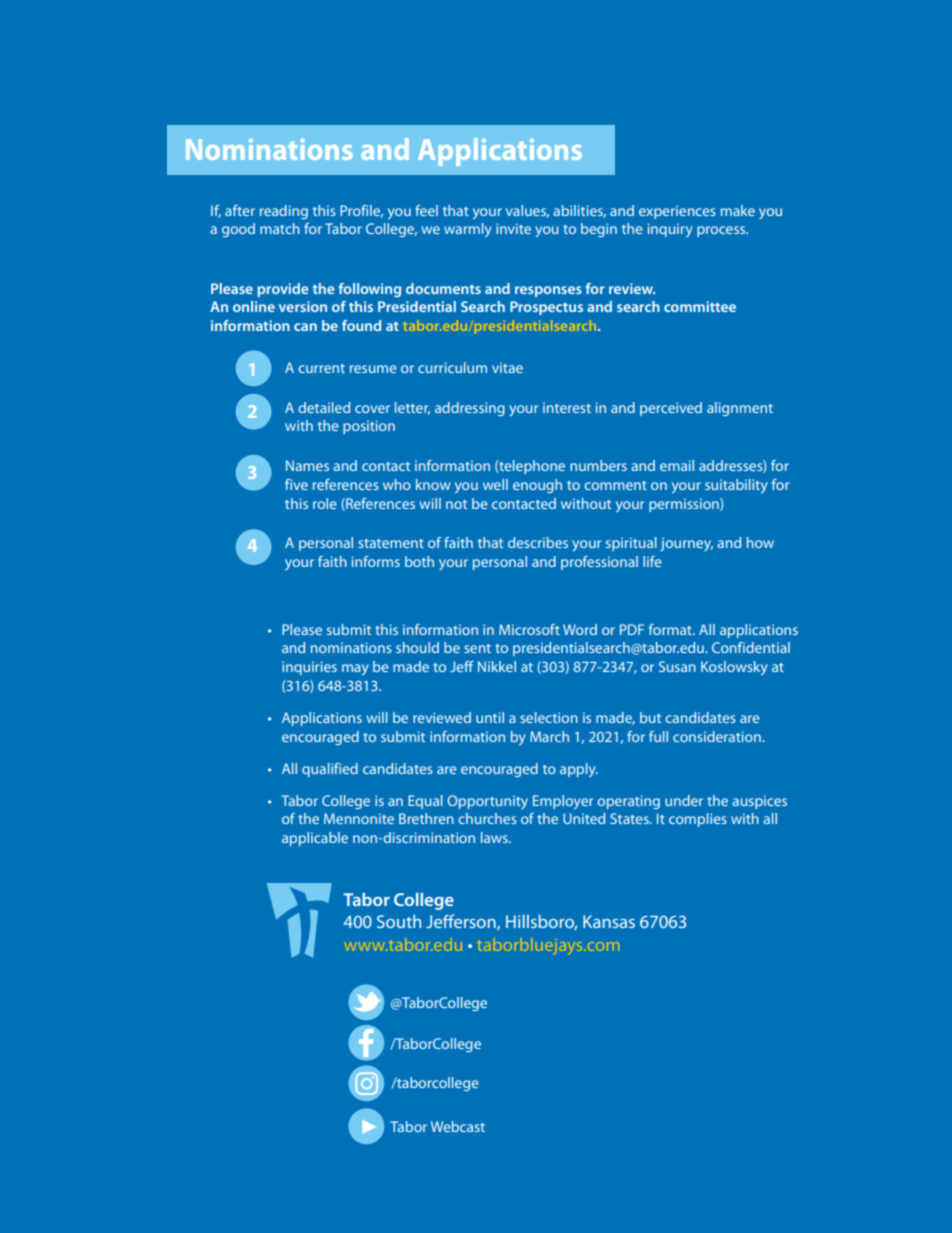 The width and height of the screenshot is (952, 1233). What do you see at coordinates (538, 542) in the screenshot?
I see `describes` at bounding box center [538, 542].
